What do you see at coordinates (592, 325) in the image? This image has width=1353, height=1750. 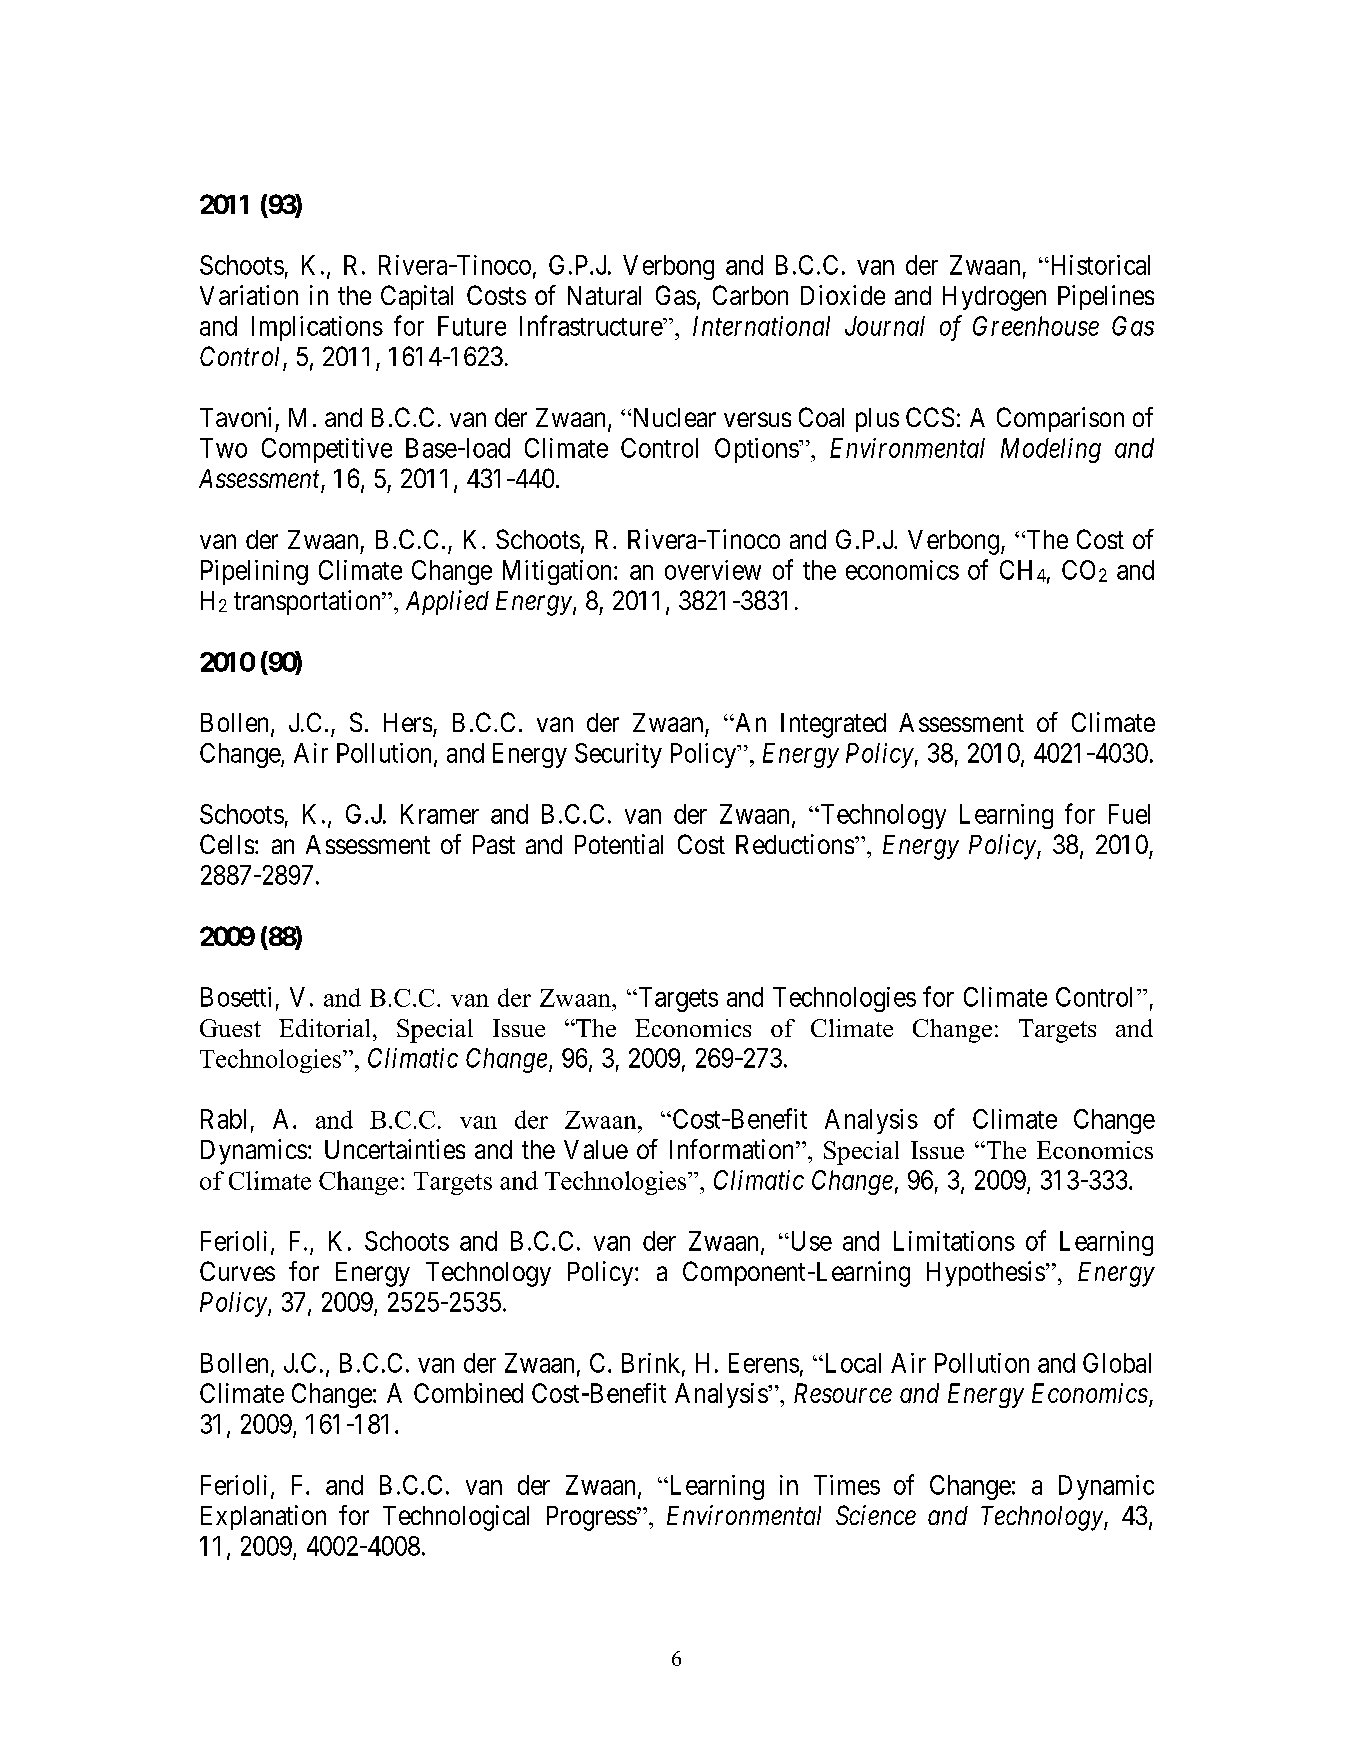 I see `Infrastructure` at bounding box center [592, 325].
